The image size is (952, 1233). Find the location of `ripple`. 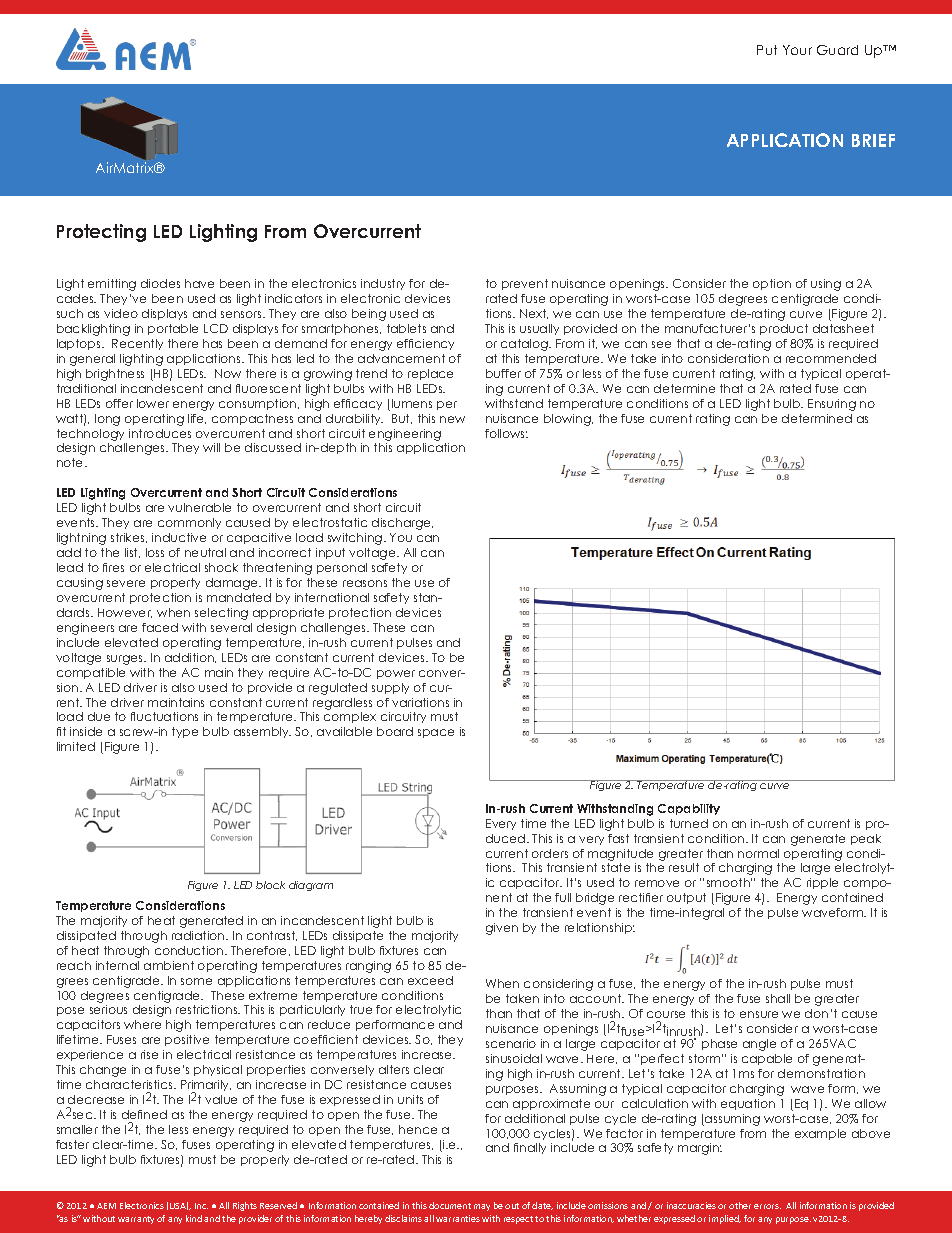

ripple is located at coordinates (822, 883).
